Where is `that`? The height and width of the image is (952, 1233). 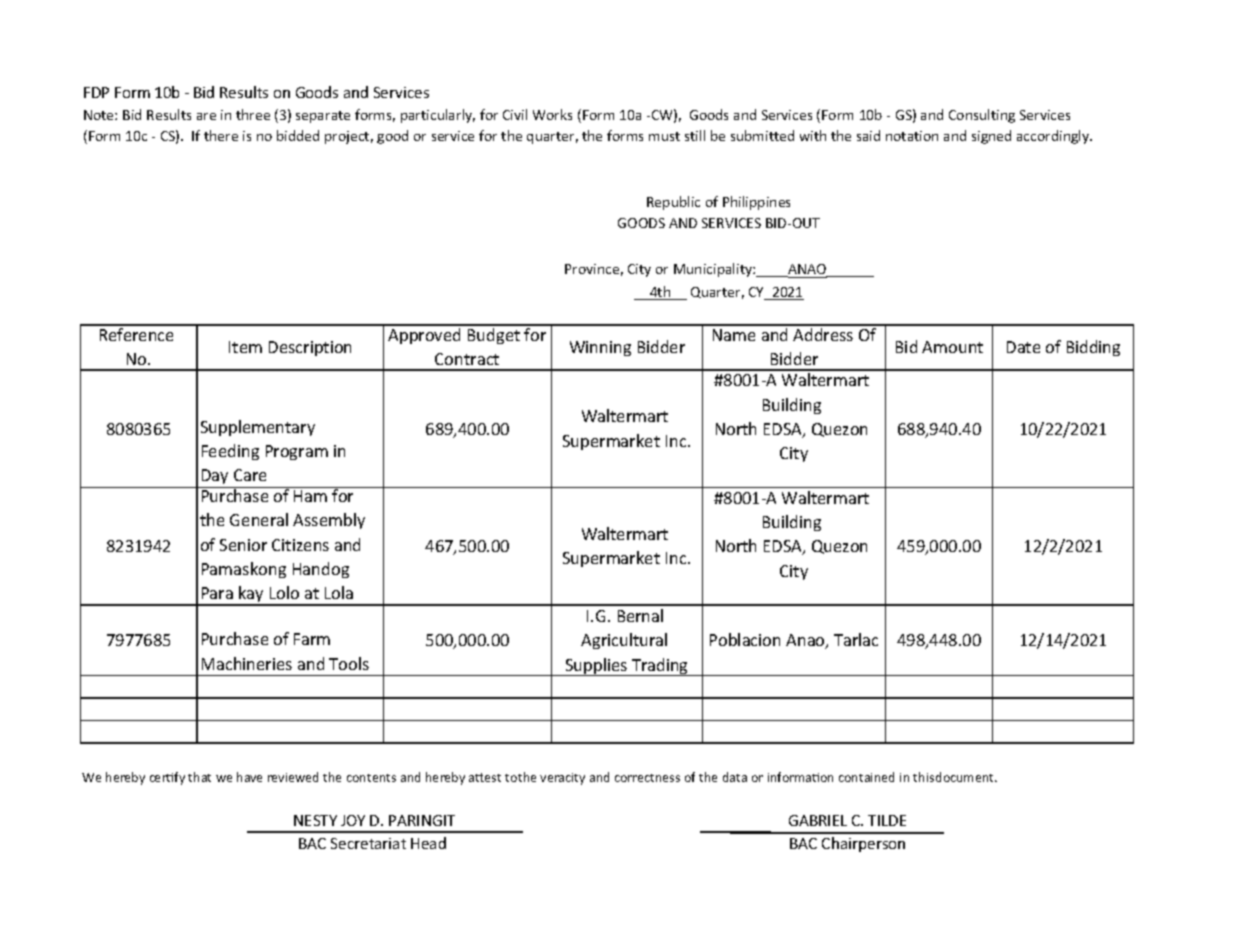 that is located at coordinates (199, 777).
